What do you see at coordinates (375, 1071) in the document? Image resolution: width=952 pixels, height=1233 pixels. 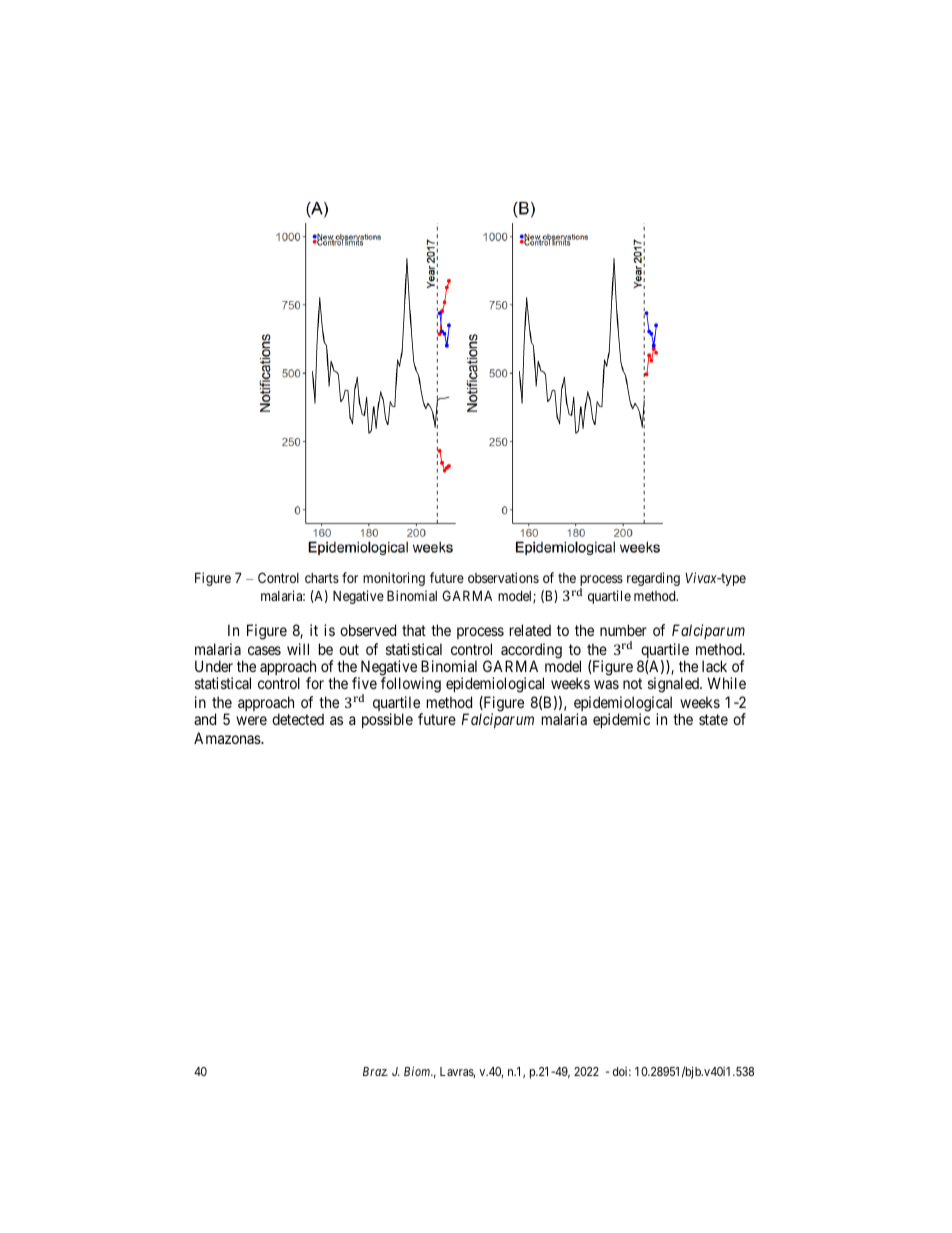 I see `Braz` at bounding box center [375, 1071].
